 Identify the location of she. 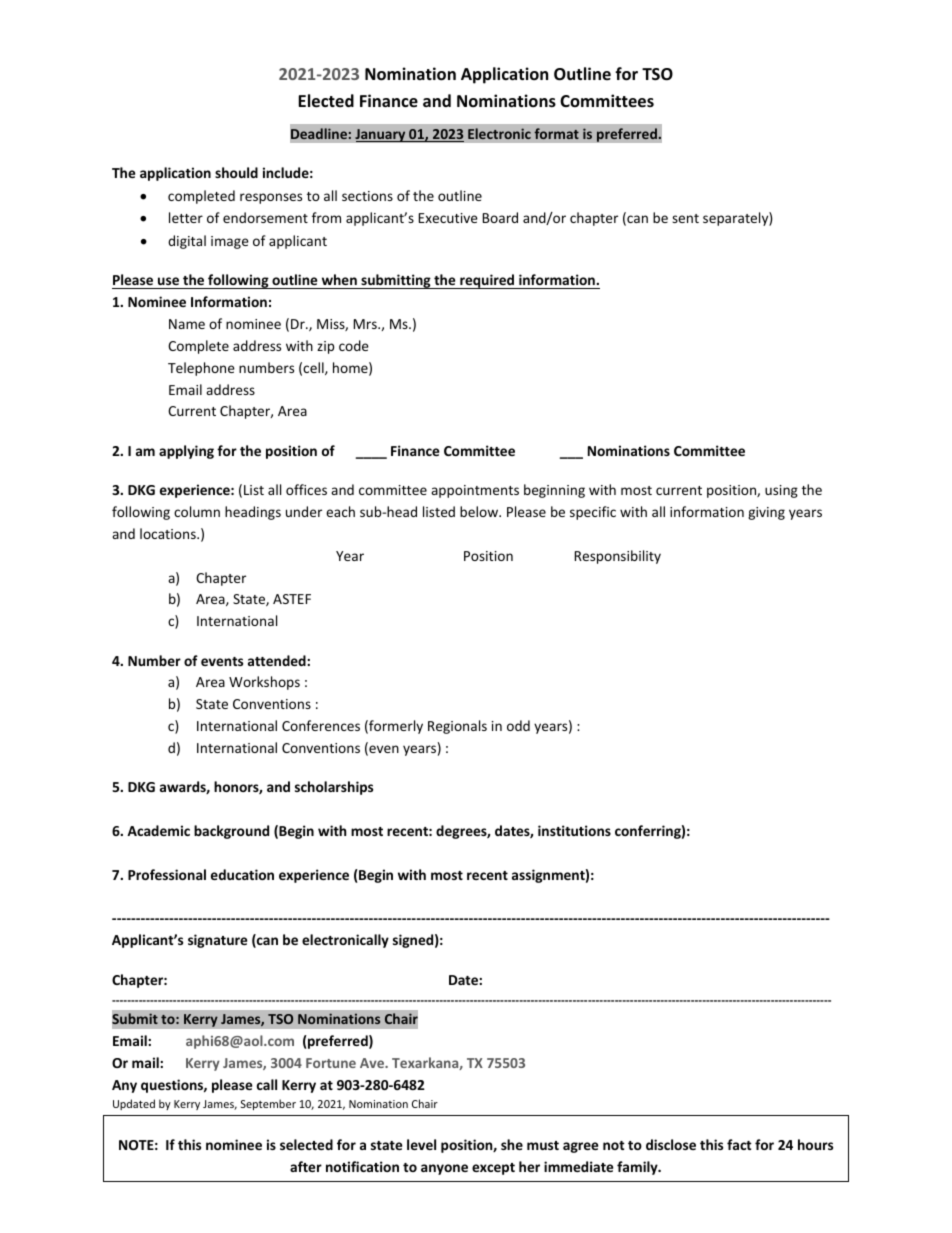
(512, 1144).
